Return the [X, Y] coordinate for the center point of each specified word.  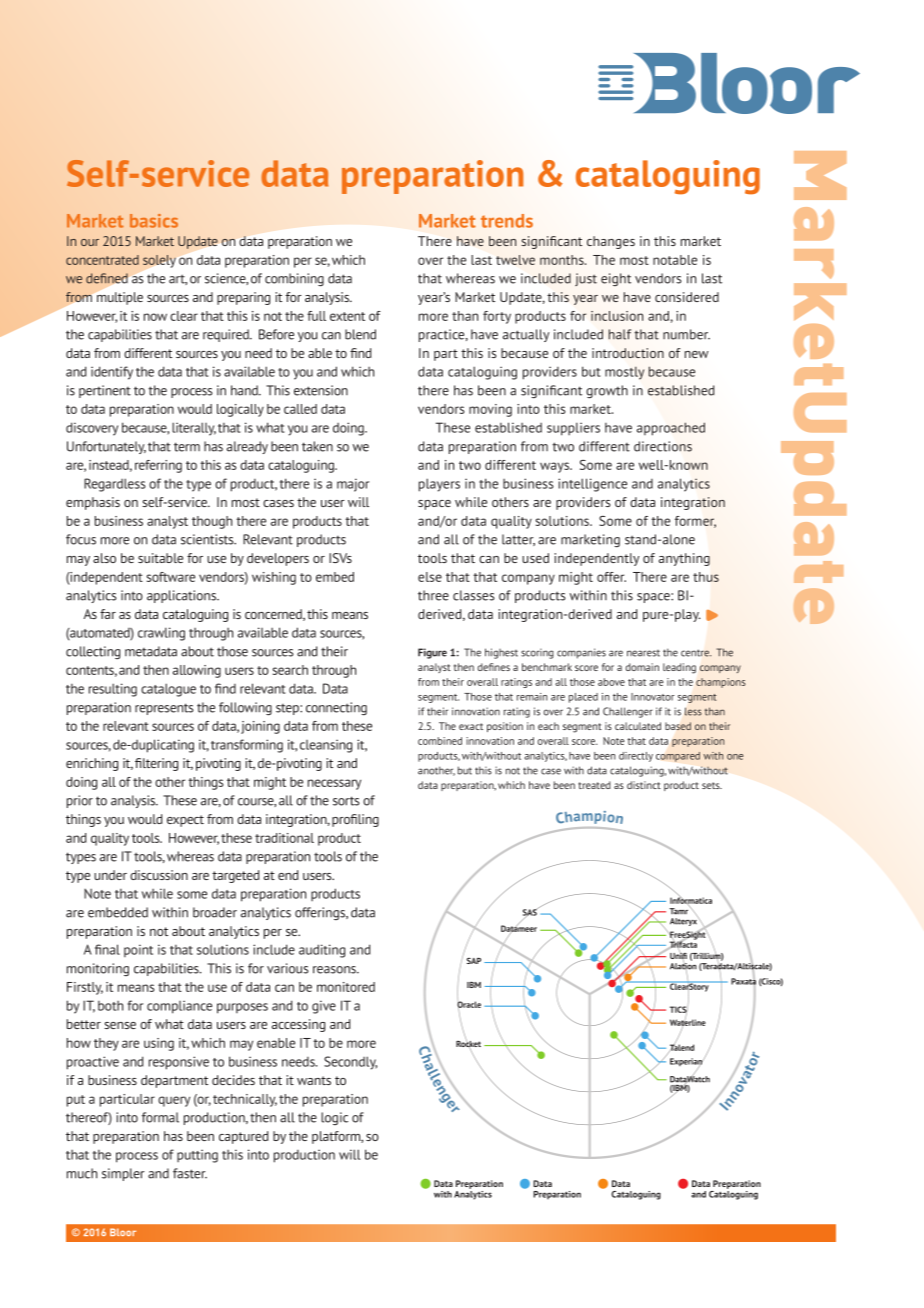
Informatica [691, 900]
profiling [355, 820]
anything [684, 559]
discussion [159, 875]
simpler [123, 1174]
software [171, 577]
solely [159, 261]
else [430, 577]
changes [611, 242]
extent [347, 316]
